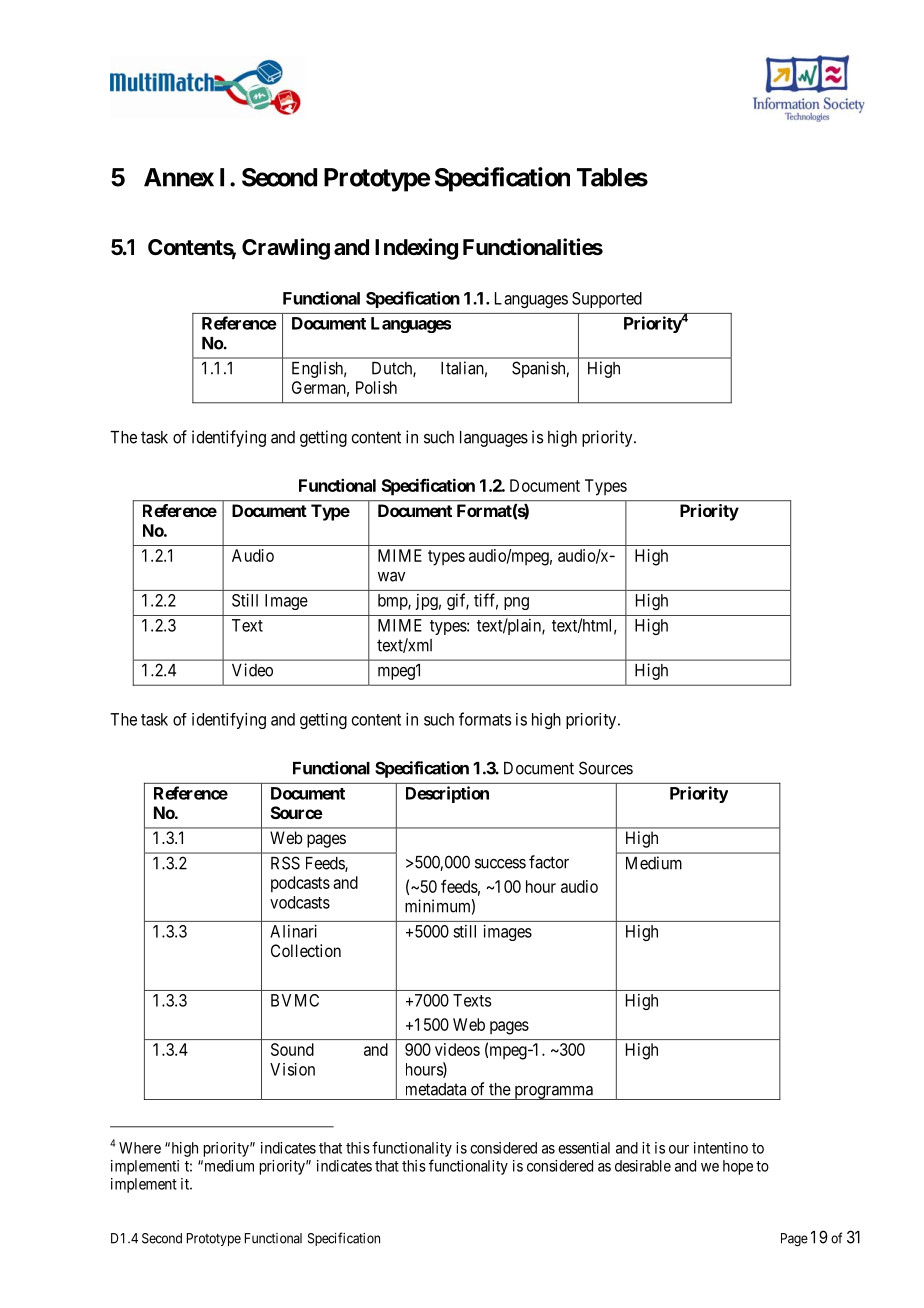  What do you see at coordinates (179, 177) in the screenshot?
I see `Annex` at bounding box center [179, 177].
